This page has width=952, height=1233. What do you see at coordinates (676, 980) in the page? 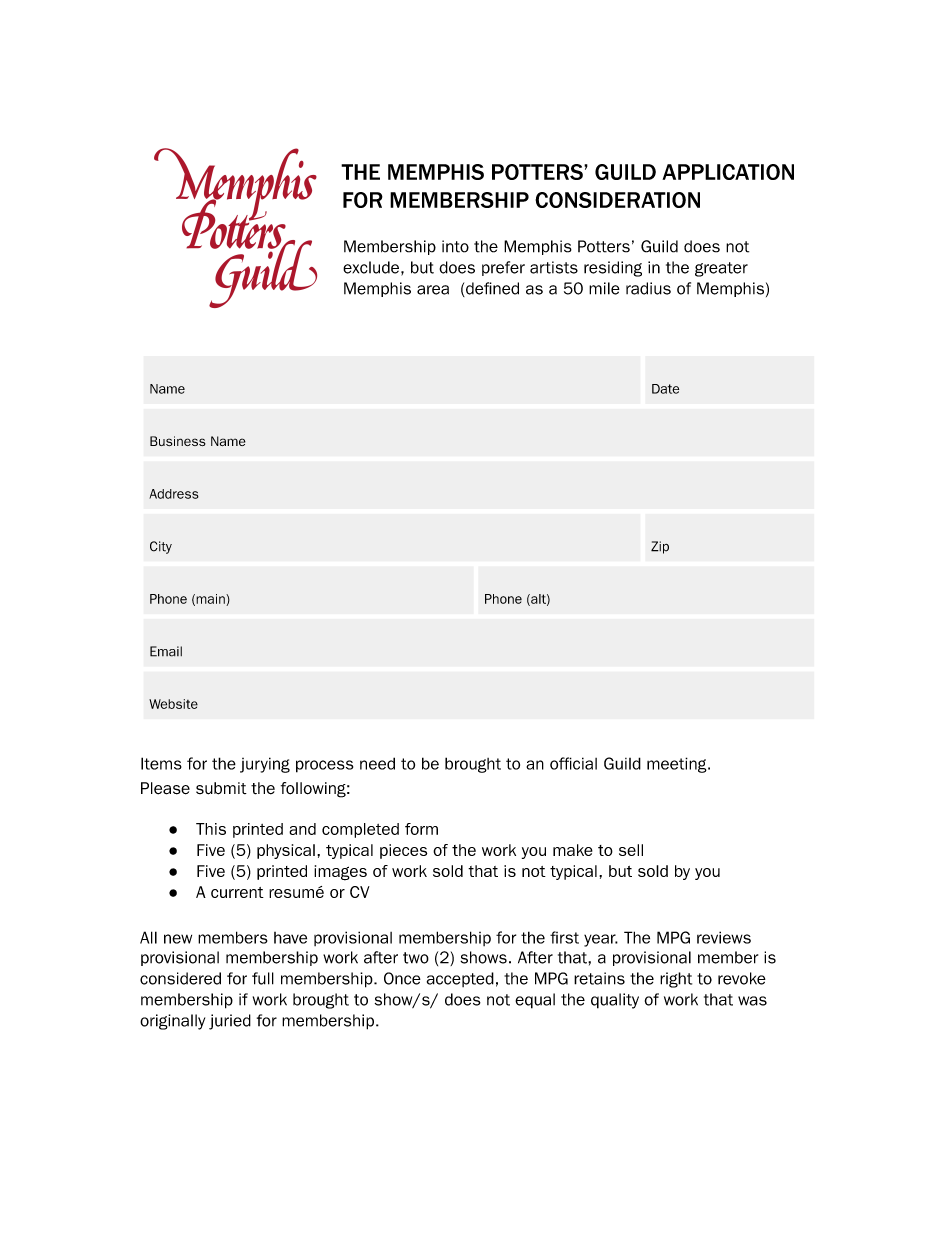
I see `right` at bounding box center [676, 980].
